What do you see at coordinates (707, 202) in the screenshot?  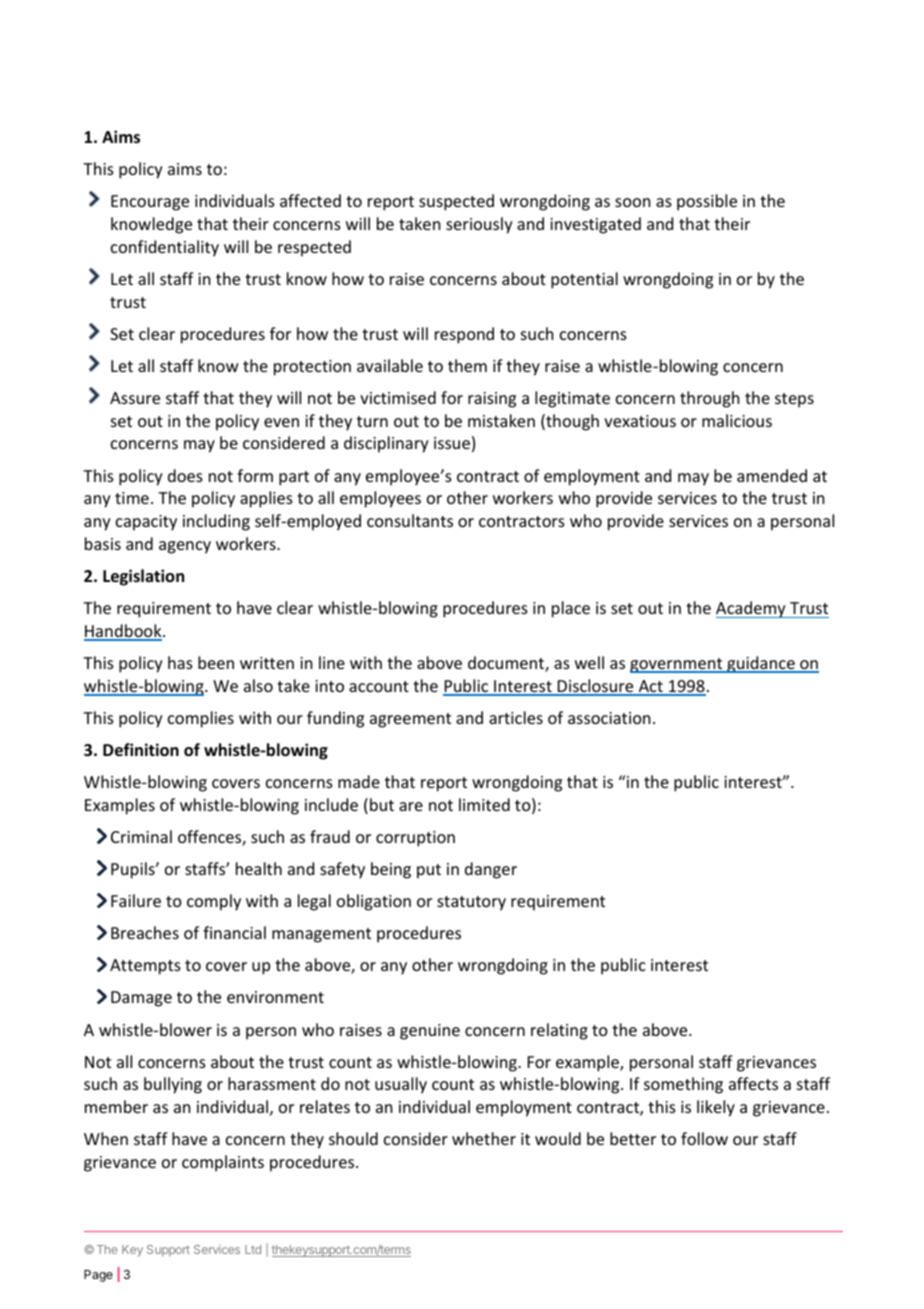 I see `possible` at bounding box center [707, 202].
